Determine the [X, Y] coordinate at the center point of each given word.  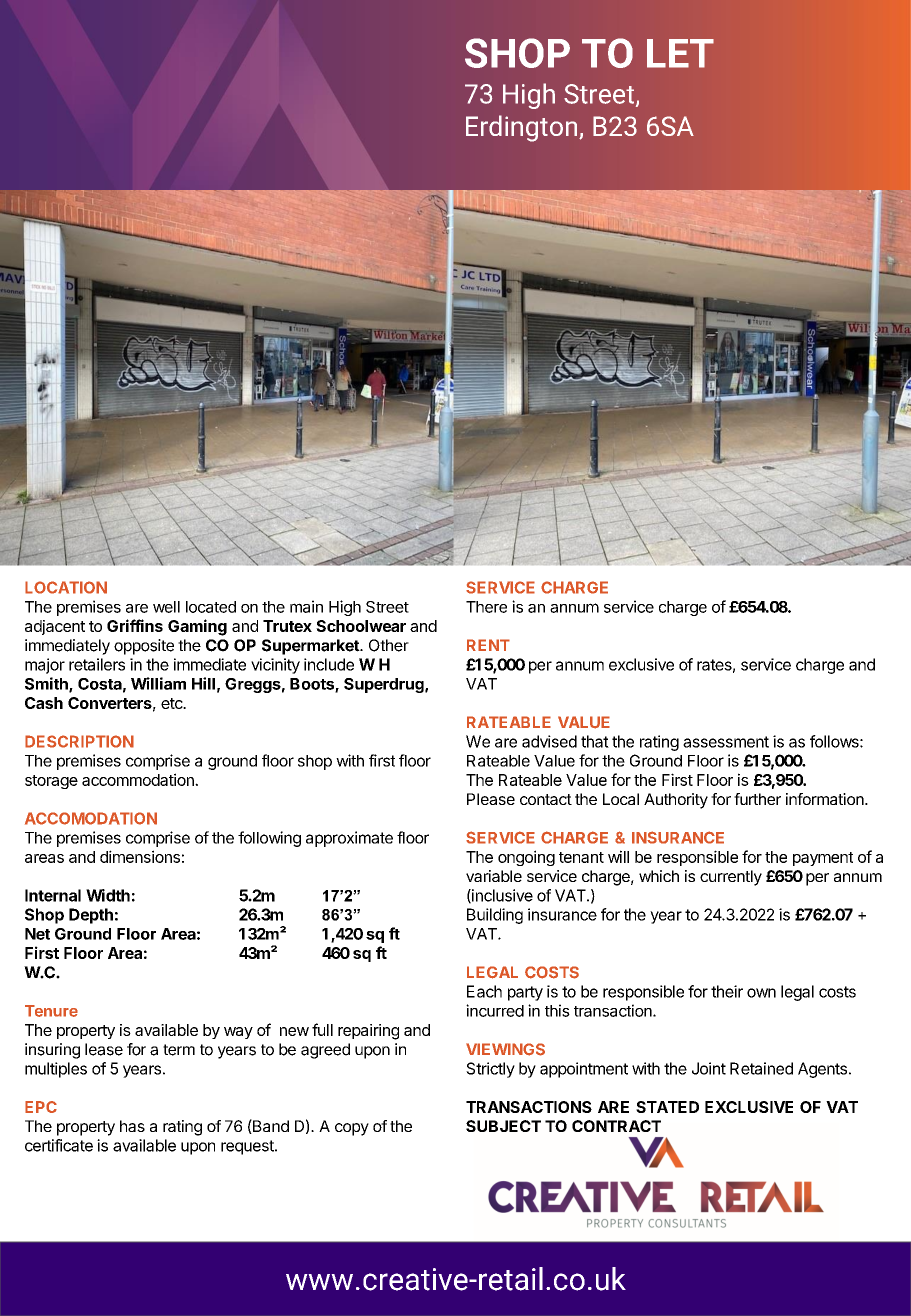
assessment [726, 742]
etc [173, 703]
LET [680, 53]
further [757, 799]
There [486, 607]
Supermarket [311, 647]
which [659, 876]
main [306, 606]
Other [389, 645]
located [211, 607]
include [329, 664]
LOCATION [66, 587]
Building [495, 916]
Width [108, 895]
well [166, 607]
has [132, 1126]
